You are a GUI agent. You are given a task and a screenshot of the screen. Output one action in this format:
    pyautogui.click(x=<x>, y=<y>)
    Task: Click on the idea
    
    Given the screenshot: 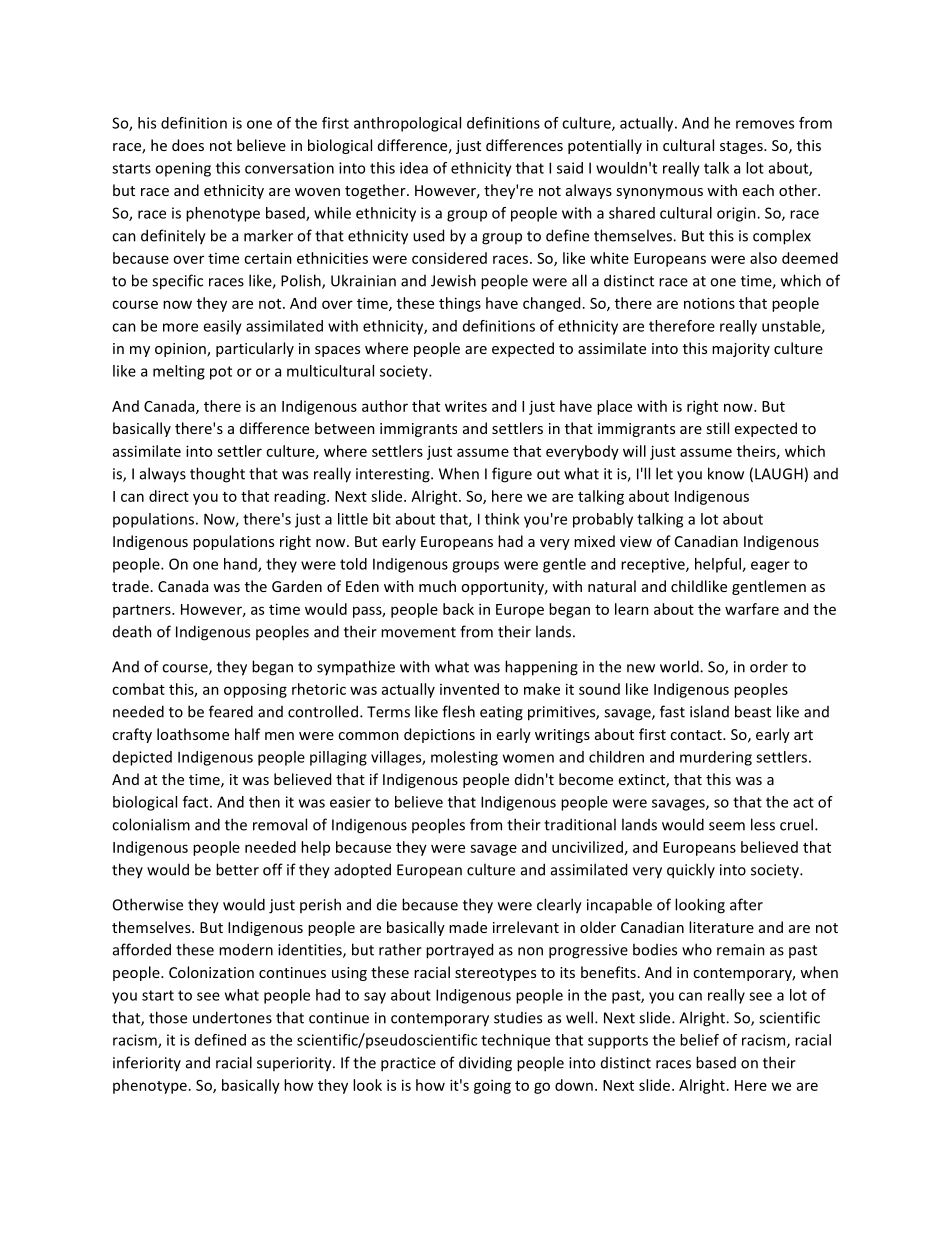 What is the action you would take?
    pyautogui.click(x=414, y=168)
